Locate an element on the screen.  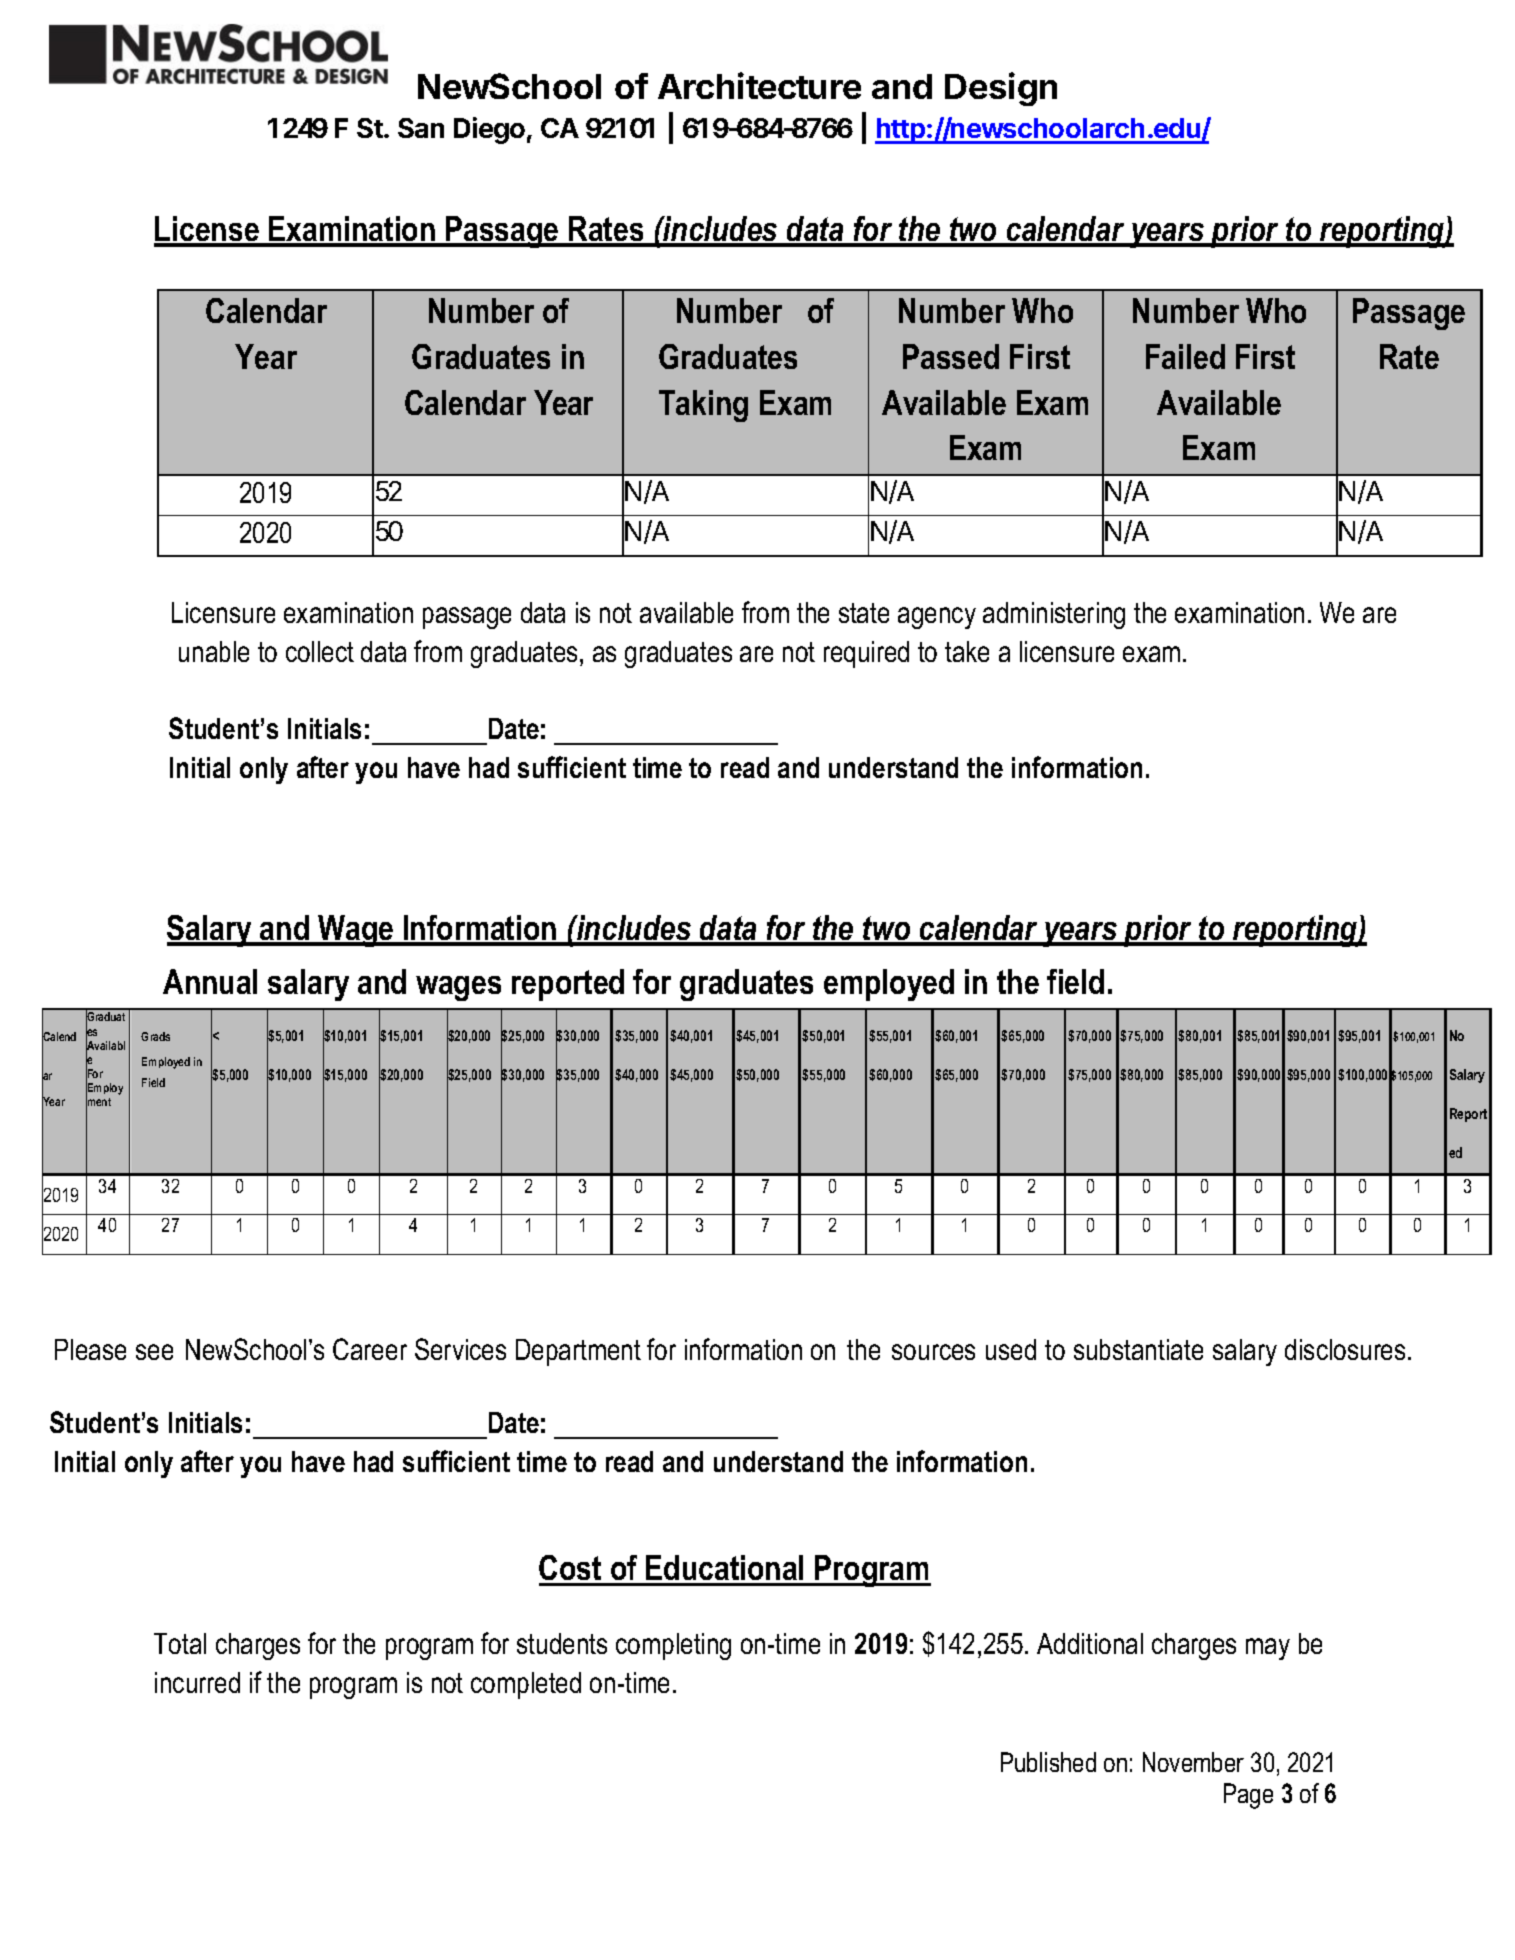
unable is located at coordinates (214, 651).
